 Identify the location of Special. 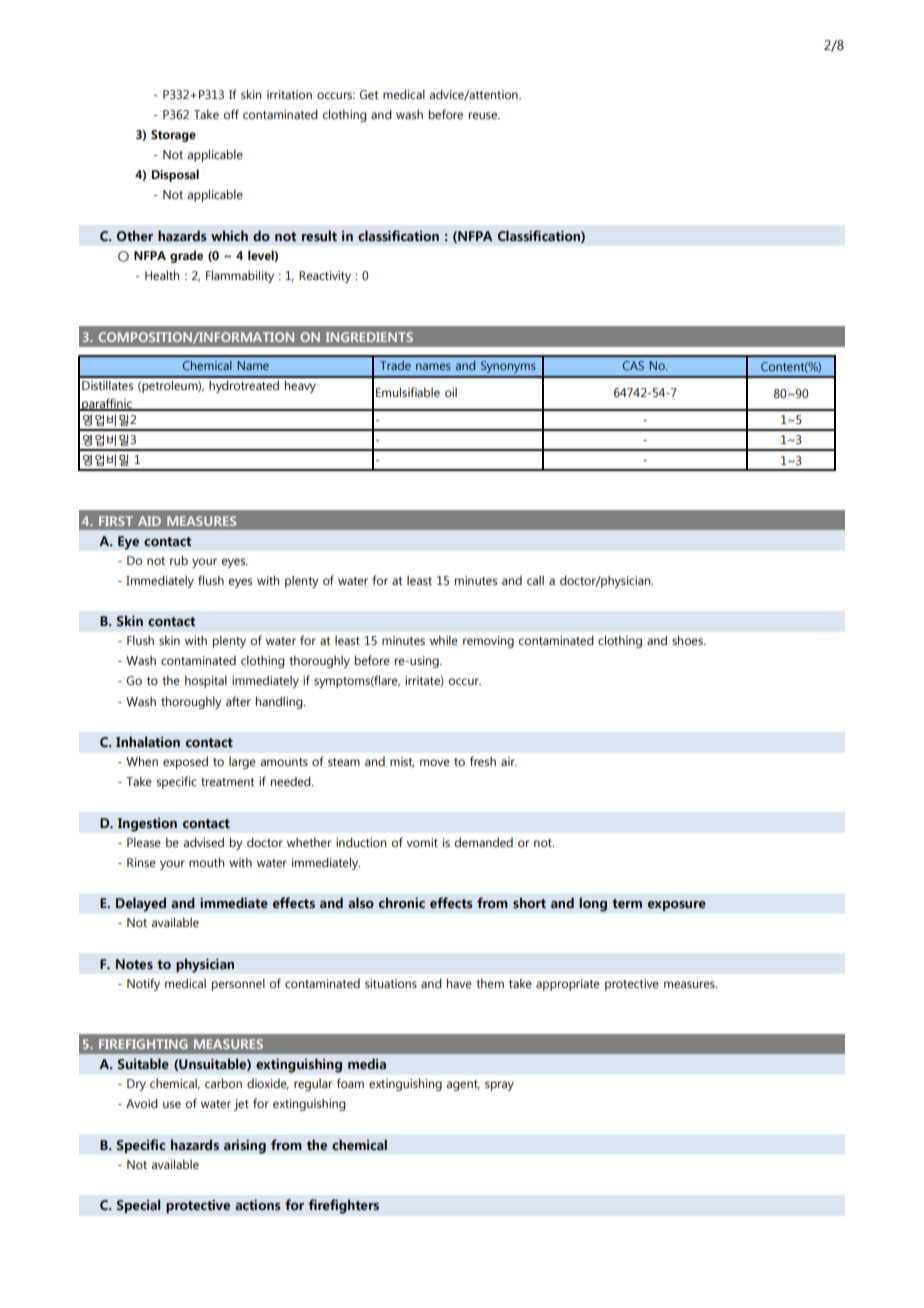
(138, 1206).
